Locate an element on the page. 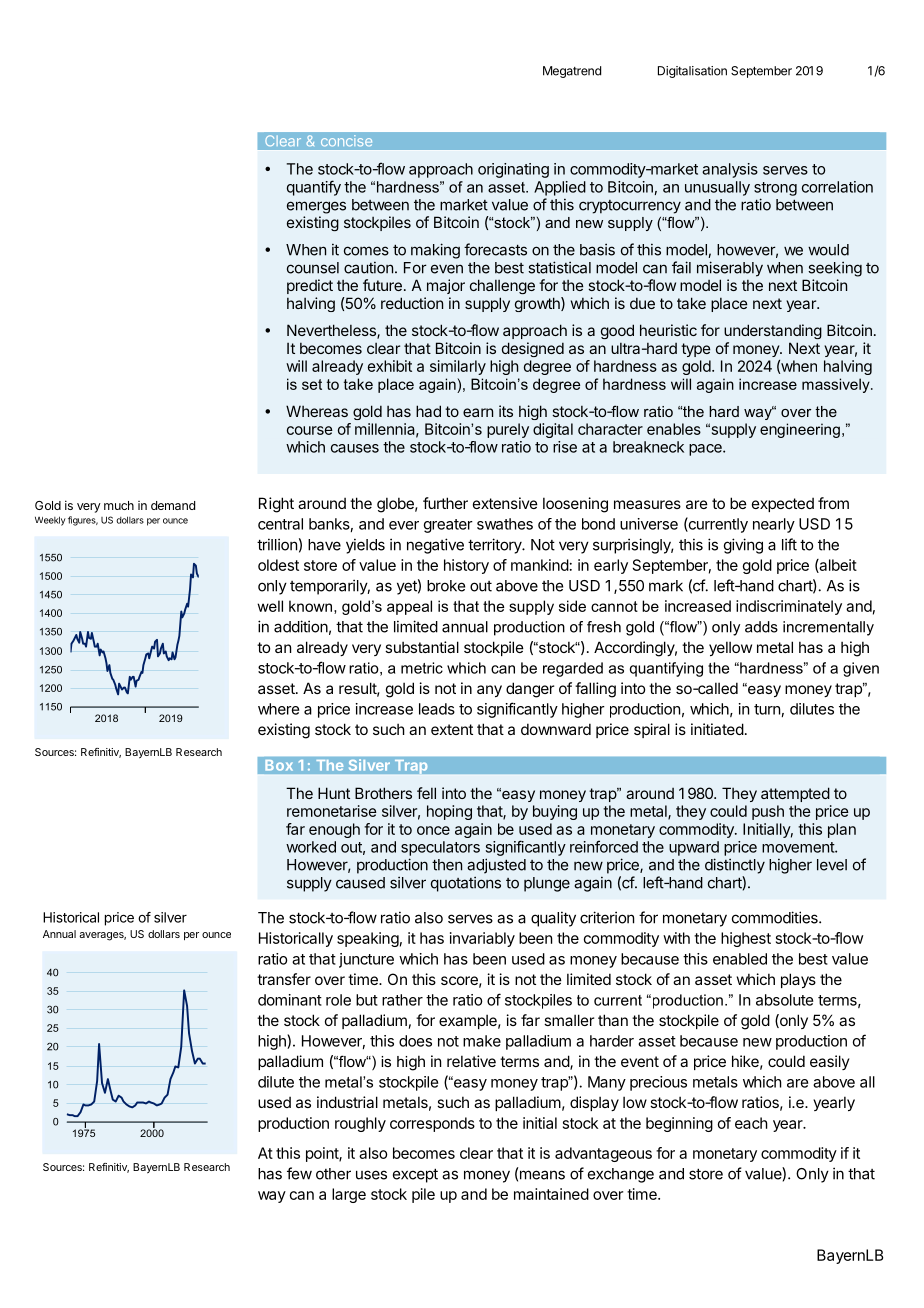  course is located at coordinates (310, 430).
